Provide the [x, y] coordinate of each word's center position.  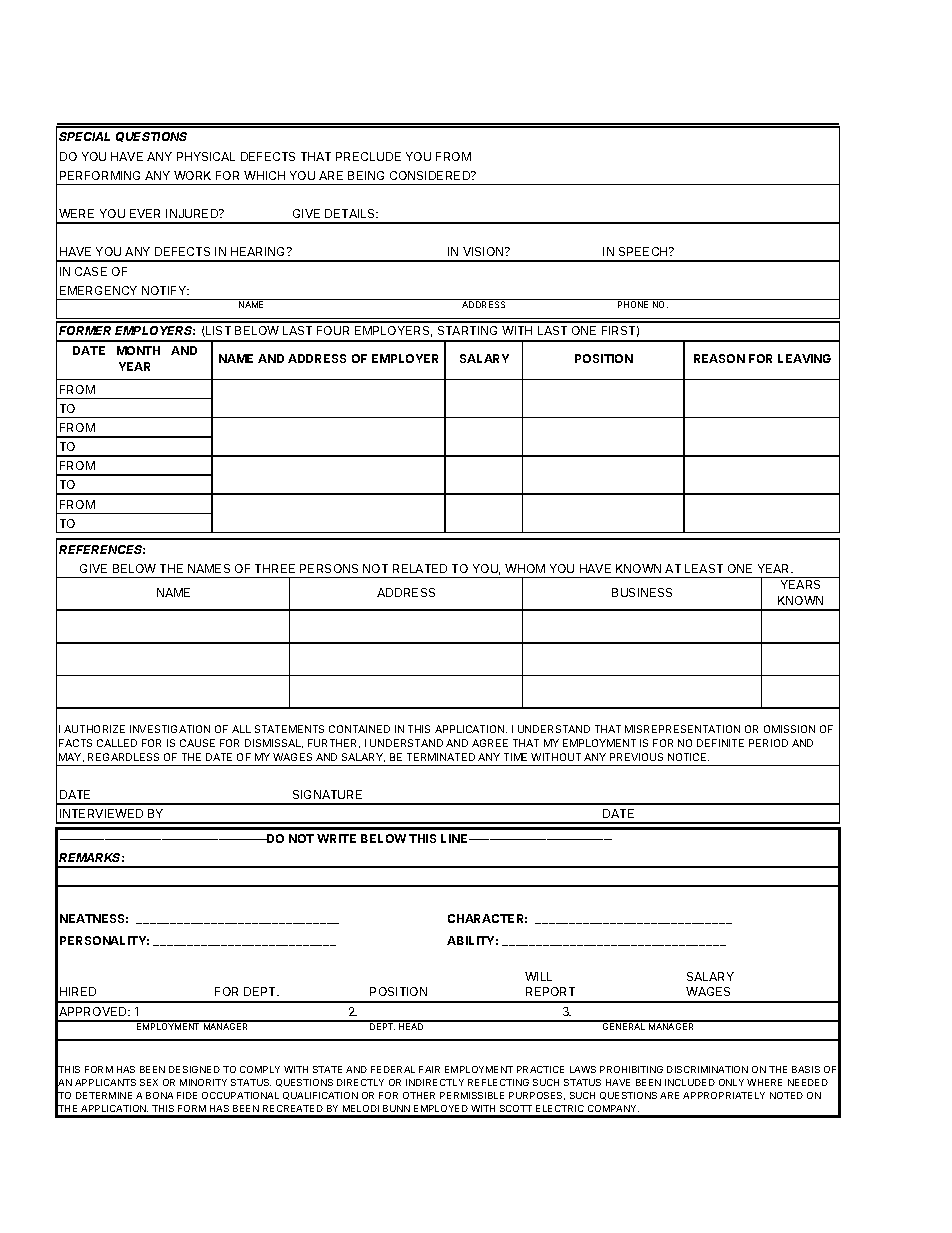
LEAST [704, 568]
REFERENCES [102, 549]
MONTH [138, 350]
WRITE [336, 838]
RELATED [420, 568]
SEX [149, 1082]
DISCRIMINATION [707, 1069]
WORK [192, 175]
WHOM [525, 568]
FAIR [429, 1069]
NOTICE [688, 757]
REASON [719, 358]
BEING [366, 175]
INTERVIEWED [101, 813]
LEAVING [804, 358]
